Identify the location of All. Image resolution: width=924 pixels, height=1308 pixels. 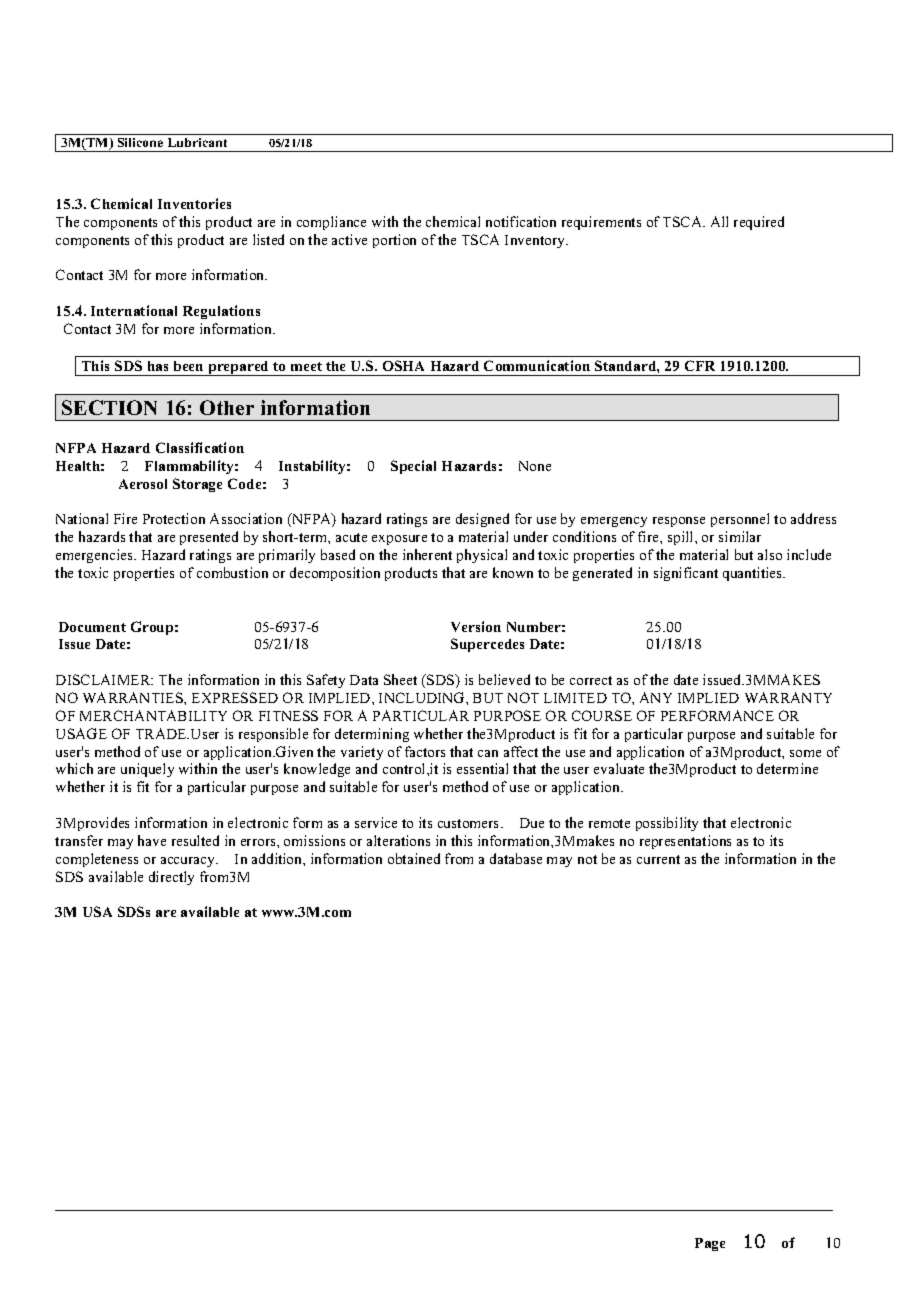
(719, 221).
